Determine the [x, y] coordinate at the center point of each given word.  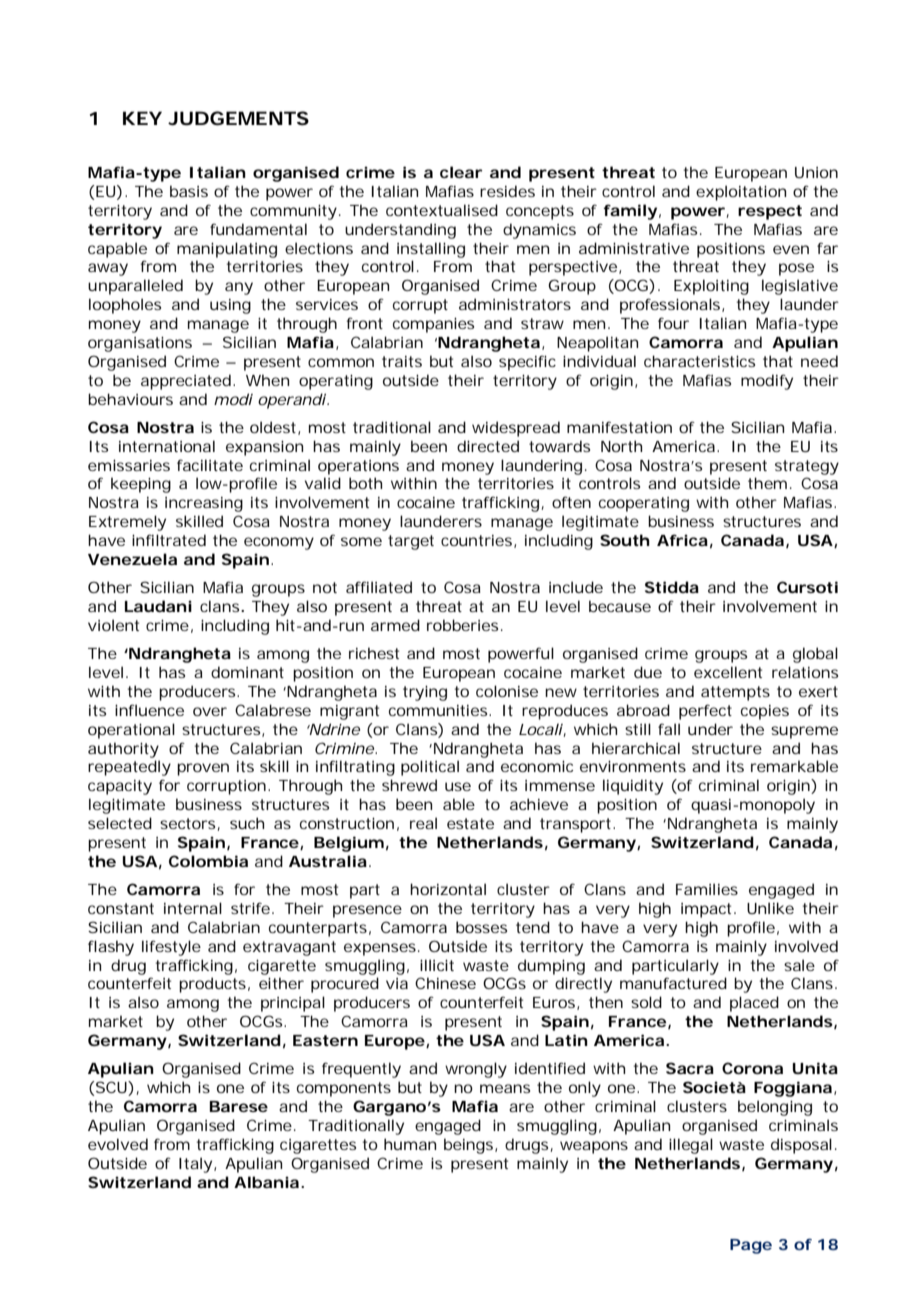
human [410, 1144]
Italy [197, 1165]
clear [461, 172]
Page [751, 1246]
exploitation [741, 193]
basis [189, 191]
